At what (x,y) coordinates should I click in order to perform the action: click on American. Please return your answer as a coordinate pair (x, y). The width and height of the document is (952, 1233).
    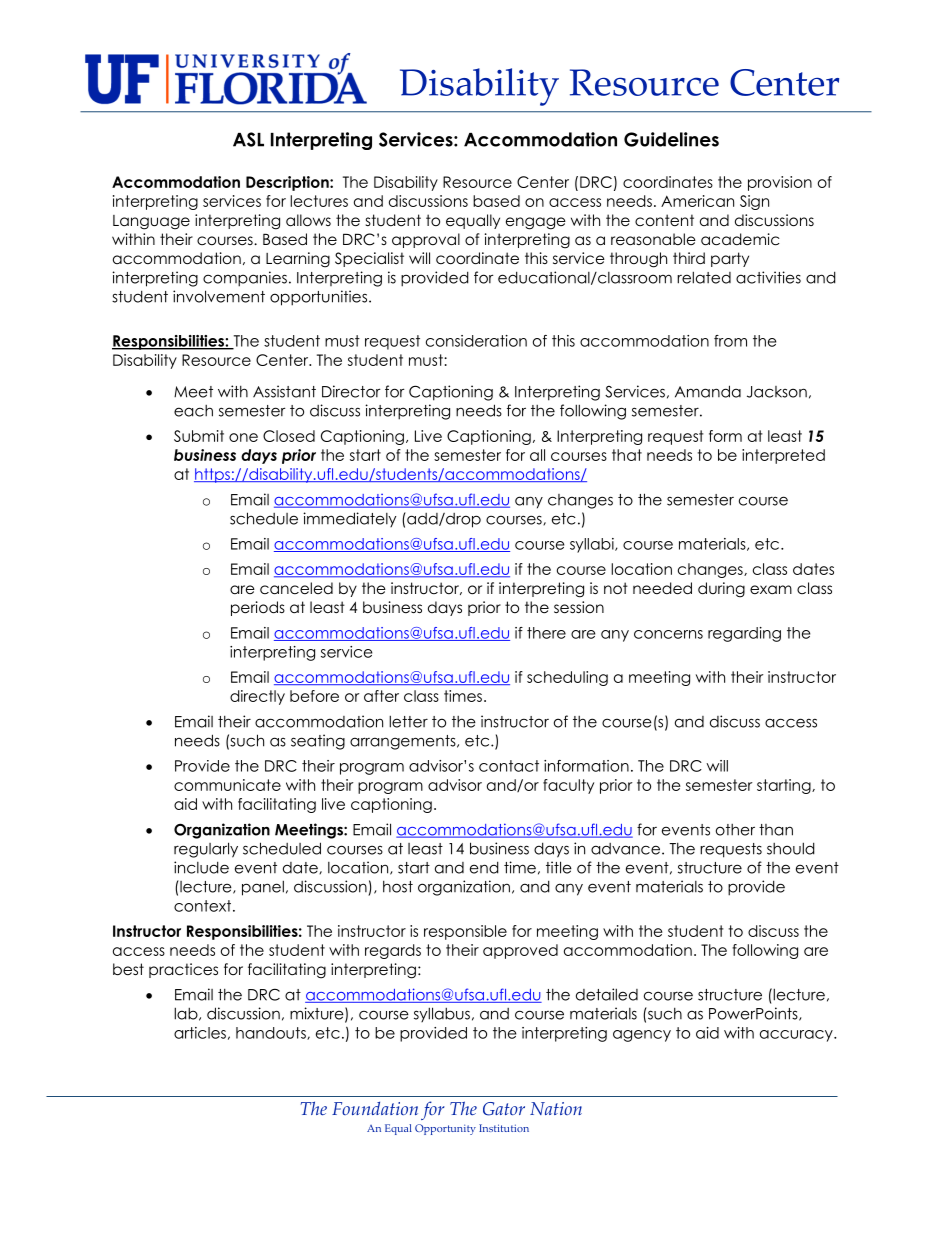
    Looking at the image, I should click on (697, 201).
